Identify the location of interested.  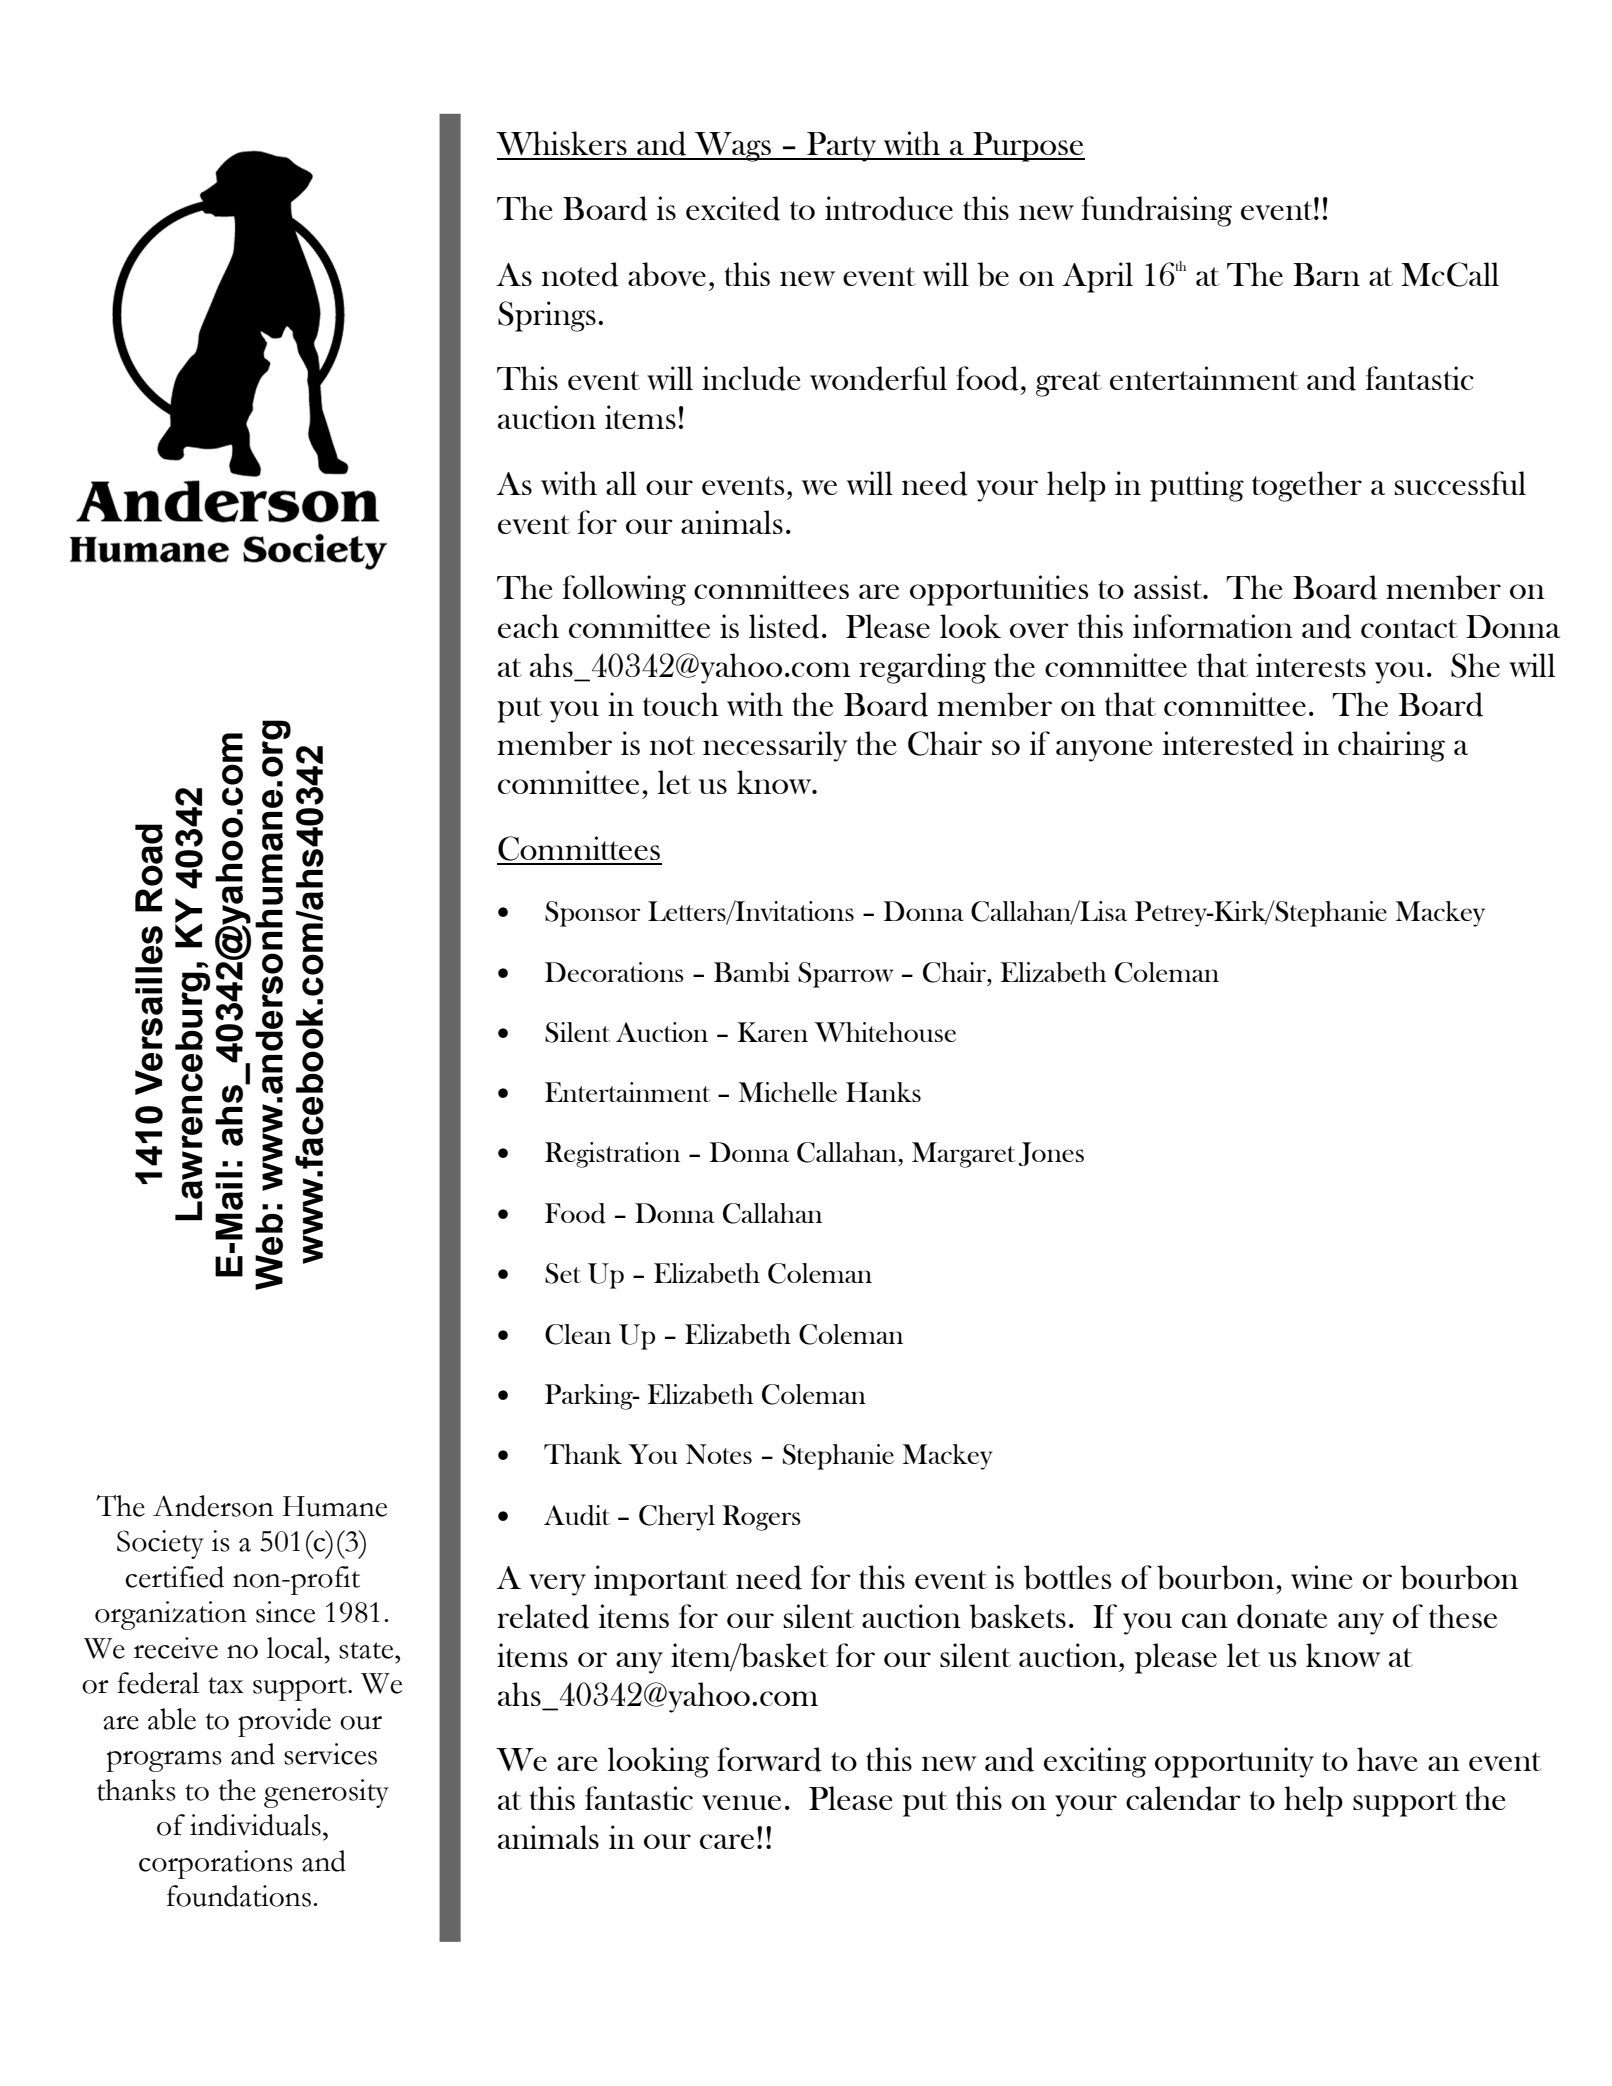
(1228, 743).
